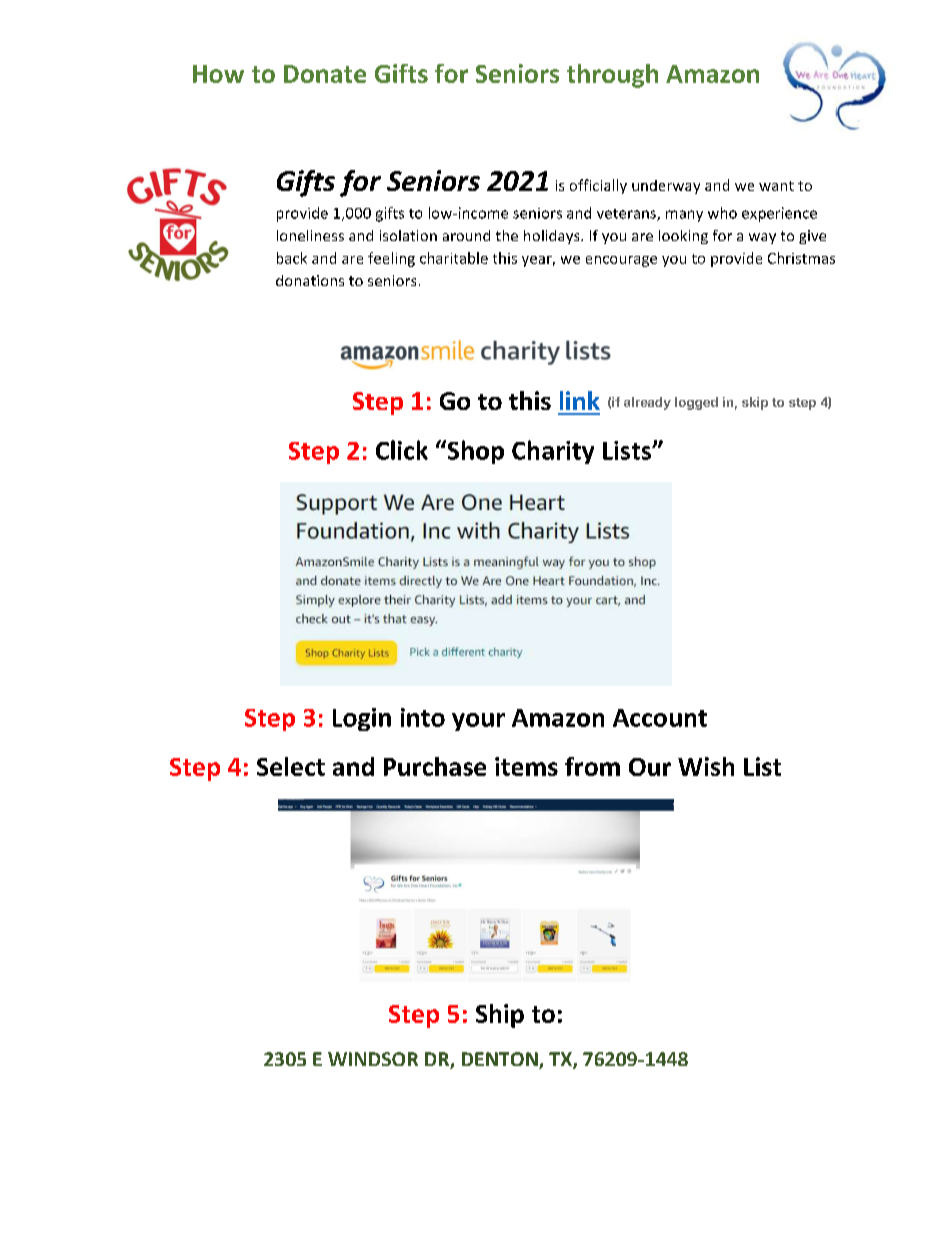 Image resolution: width=952 pixels, height=1233 pixels. I want to click on skip, so click(755, 403).
